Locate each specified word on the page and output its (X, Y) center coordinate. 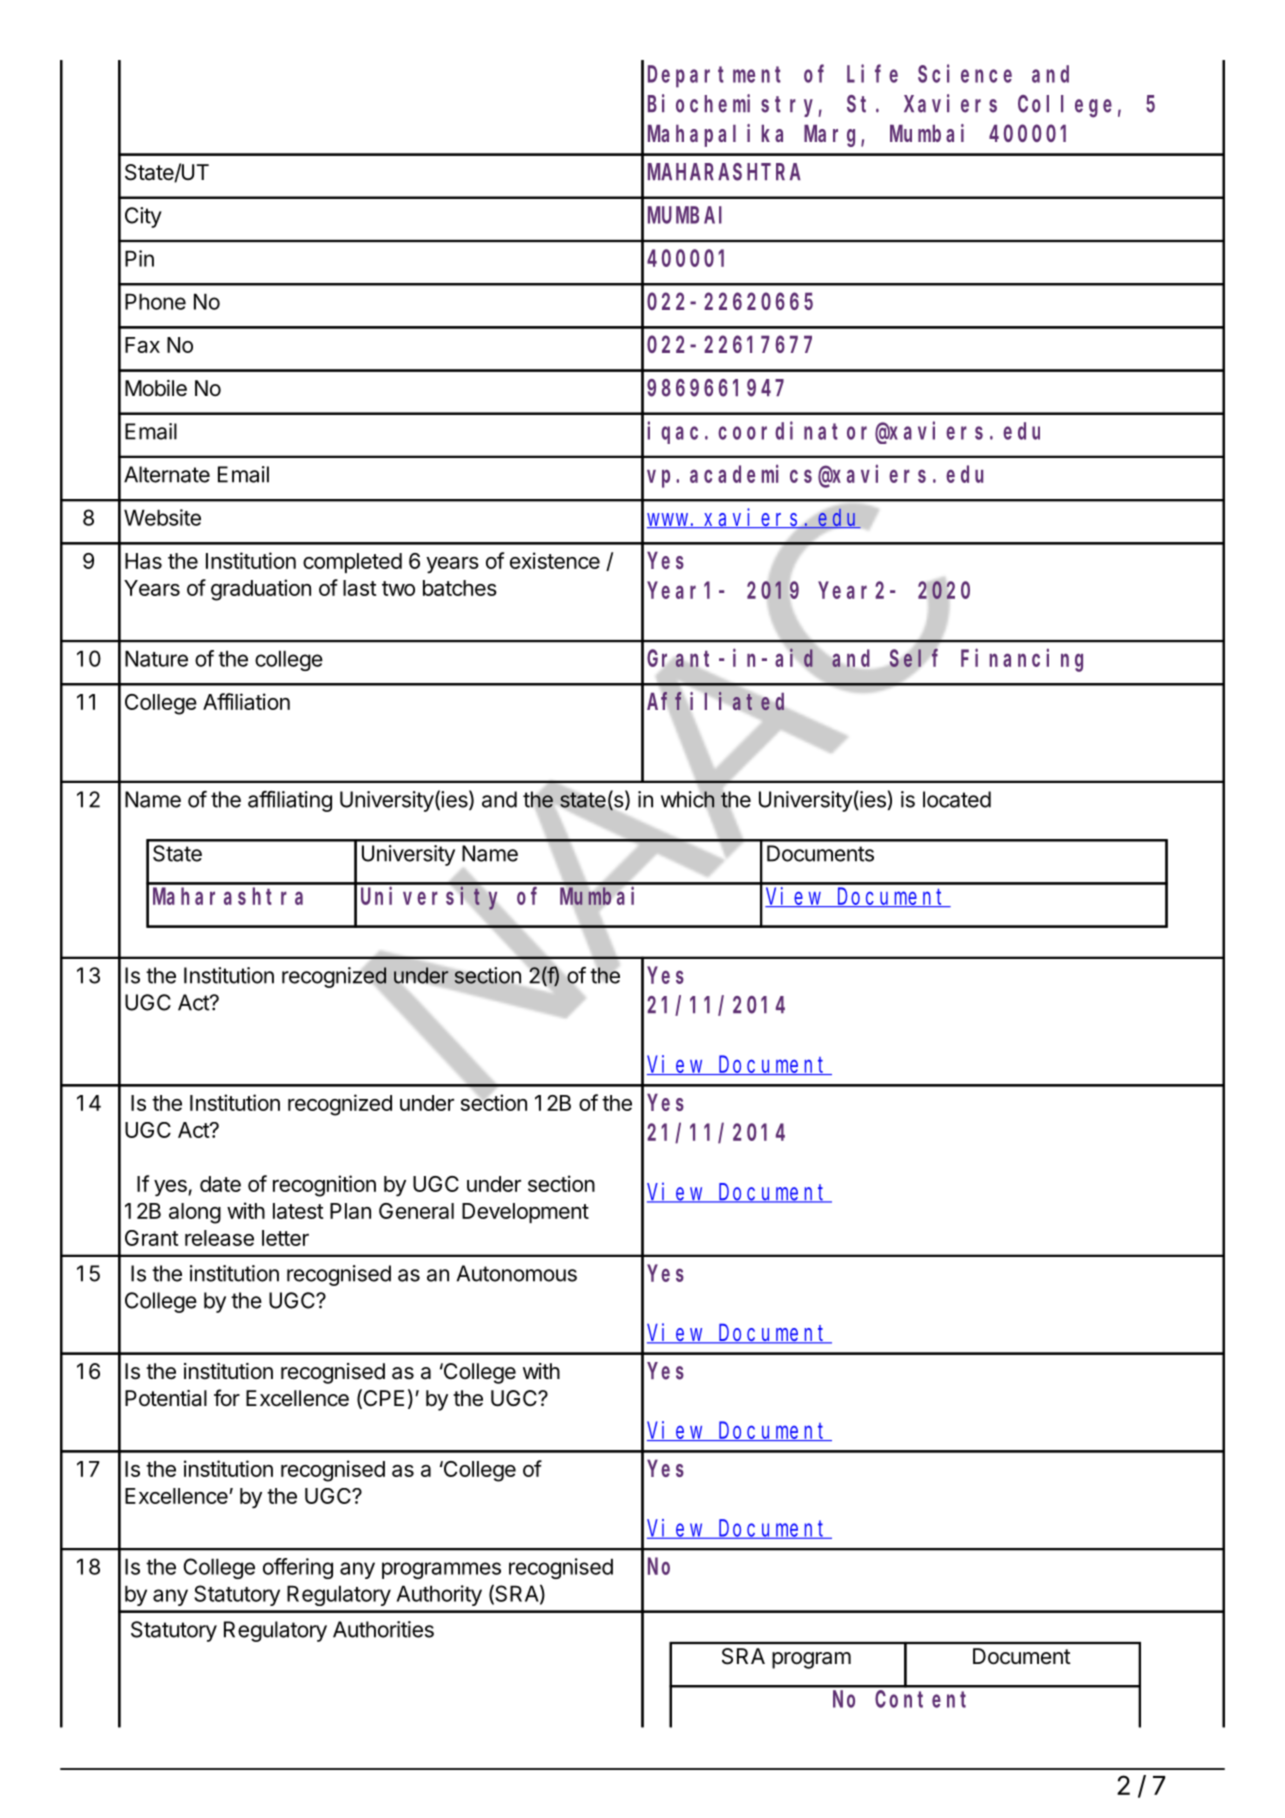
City (143, 217)
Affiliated (715, 701)
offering (298, 1568)
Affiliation (246, 701)
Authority (439, 1595)
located (957, 799)
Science (965, 74)
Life (872, 74)
